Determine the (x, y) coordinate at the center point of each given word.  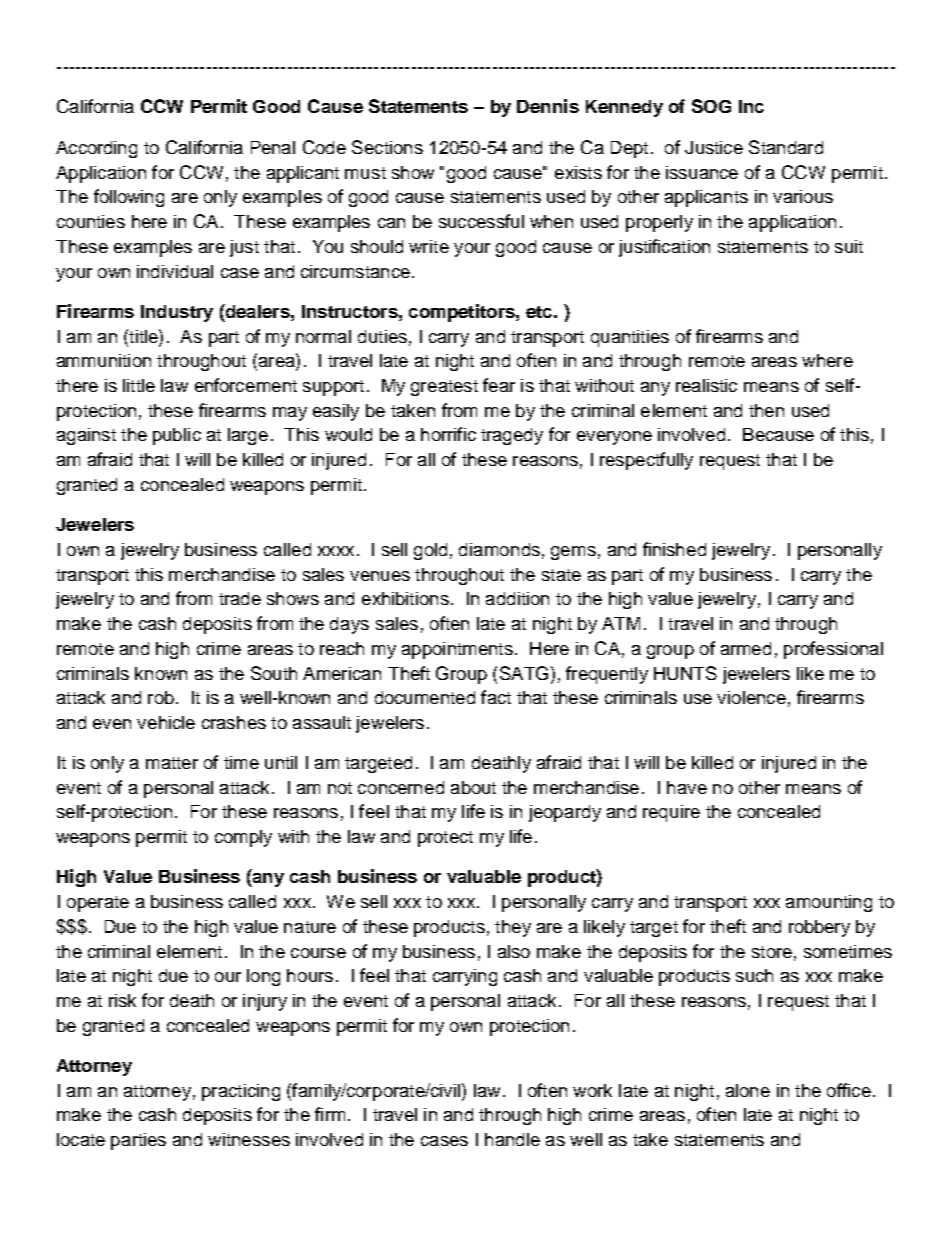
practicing (241, 1092)
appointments (457, 650)
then (766, 410)
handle (512, 1139)
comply (243, 838)
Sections (387, 147)
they (513, 928)
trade (240, 598)
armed (746, 648)
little (139, 385)
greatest (444, 388)
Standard (786, 147)
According (96, 149)
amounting (829, 903)
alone (748, 1090)
